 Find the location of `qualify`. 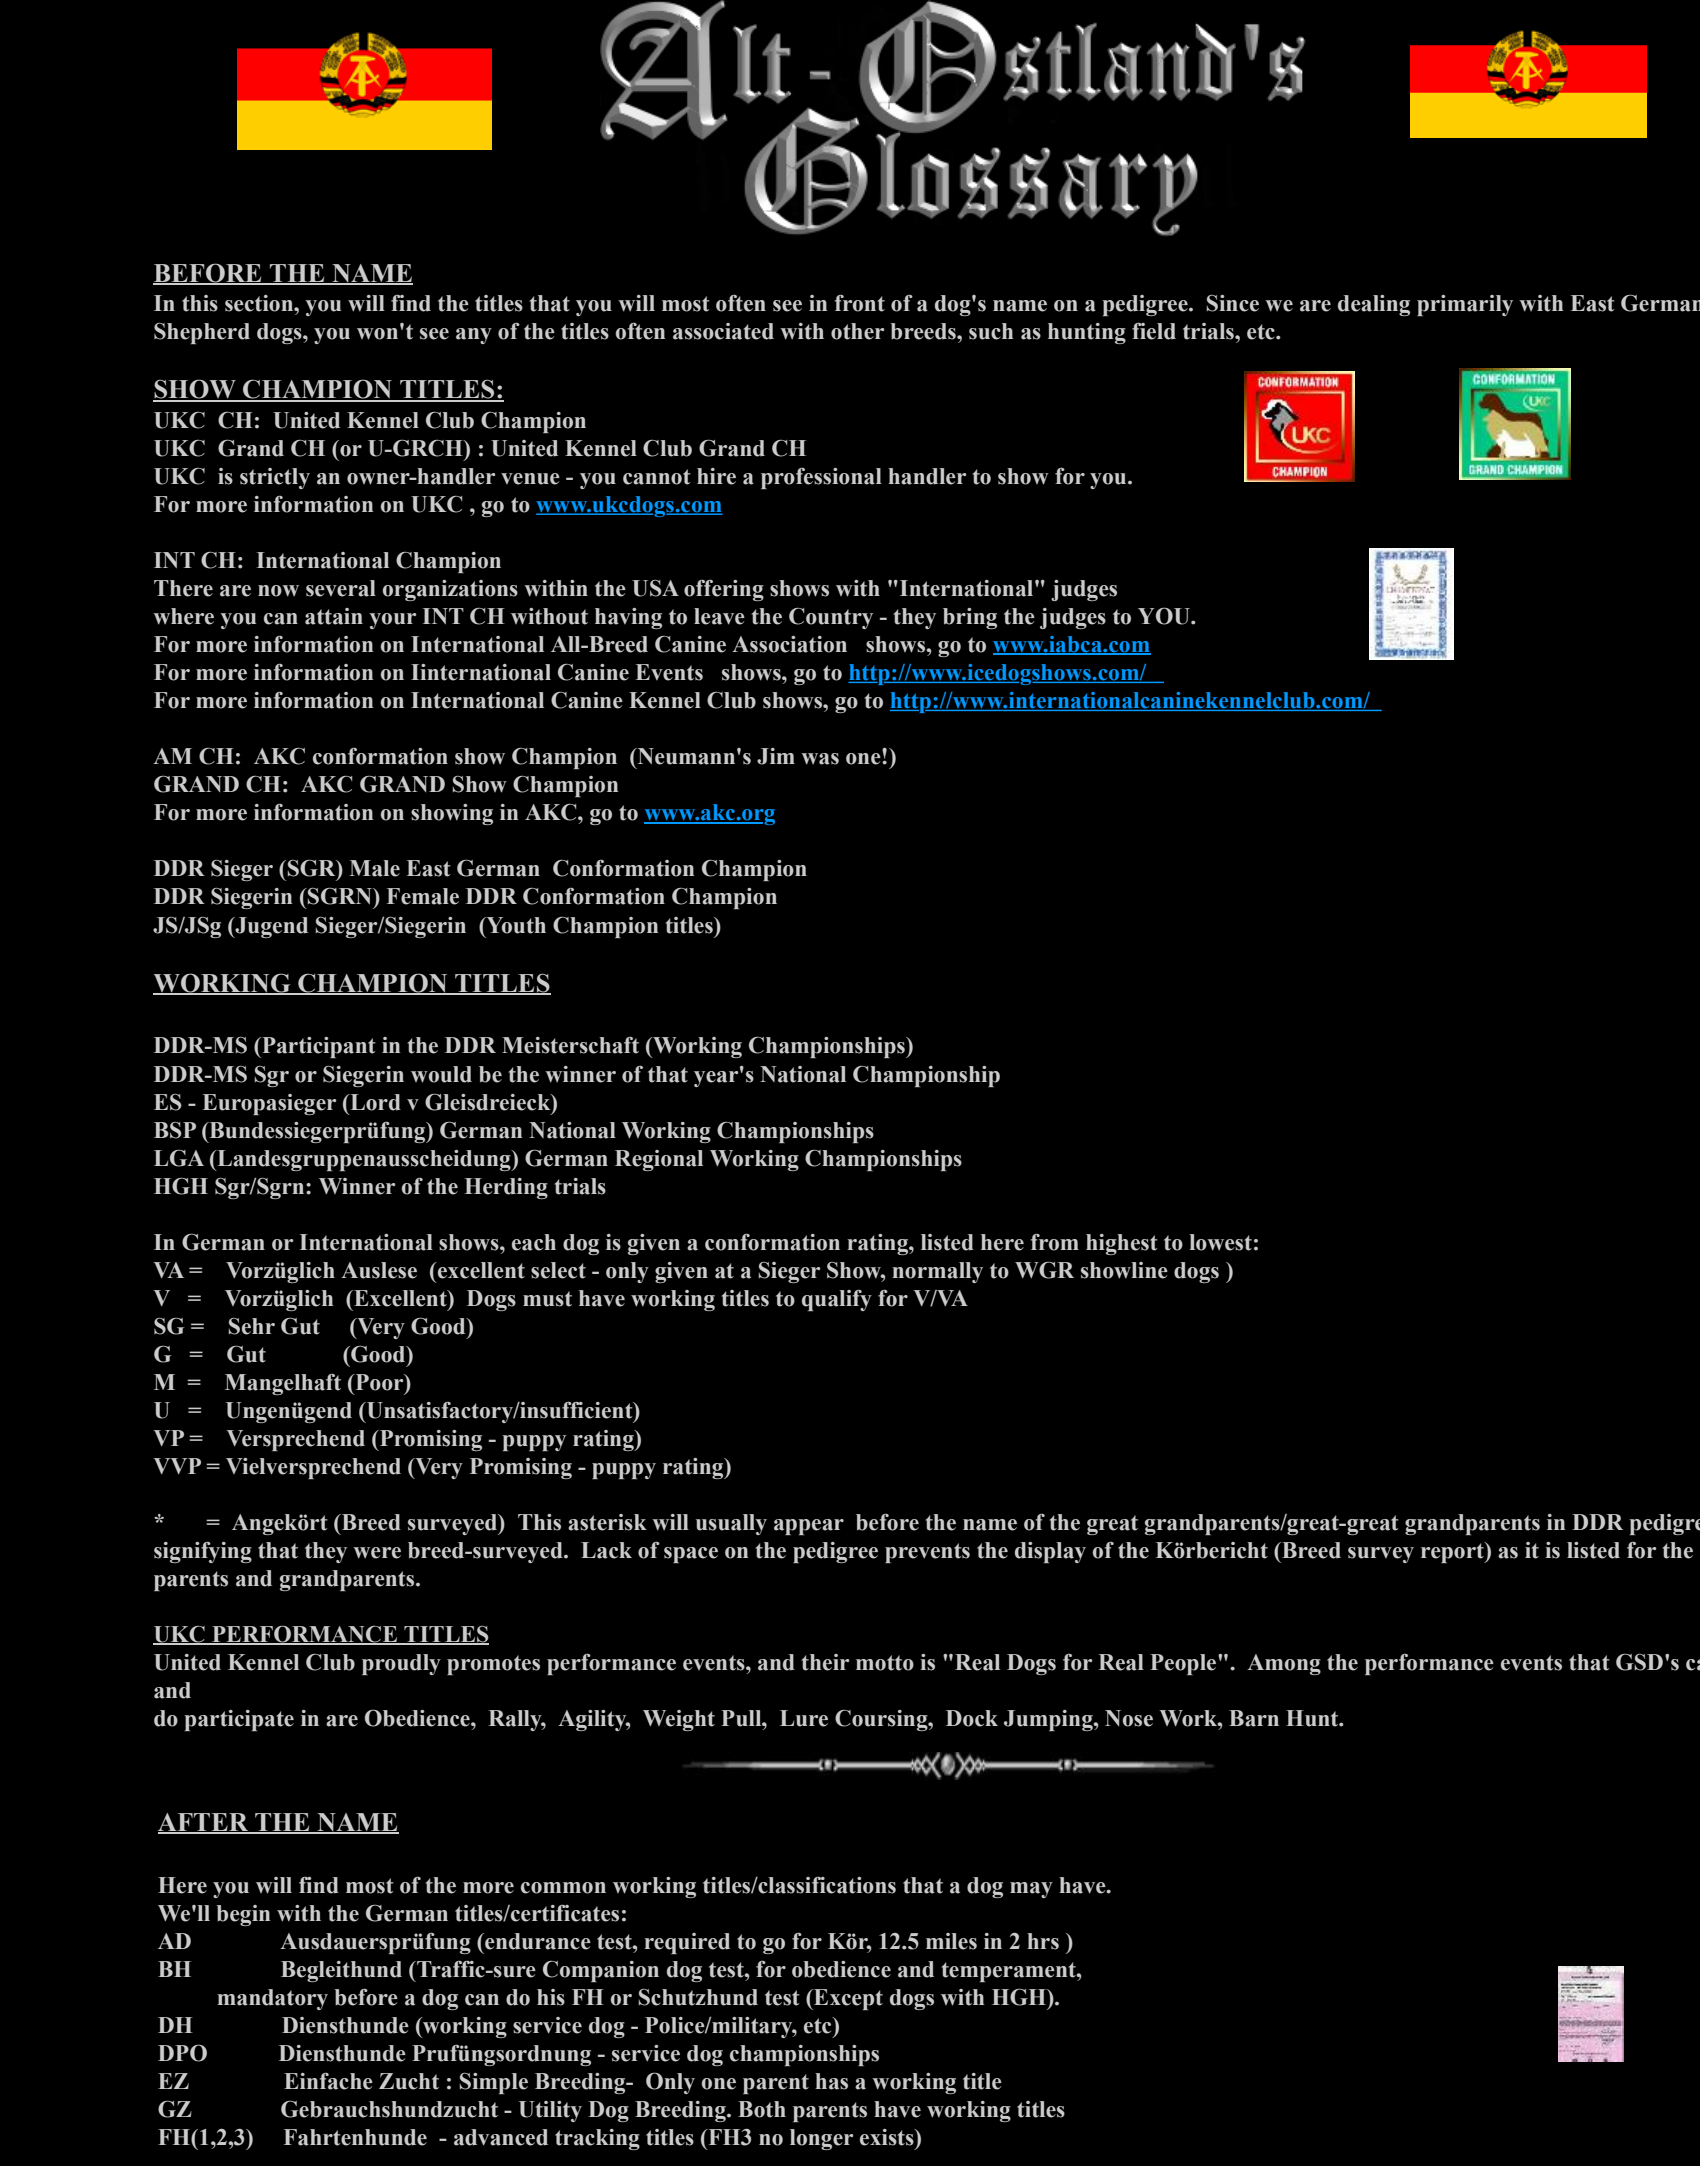

qualify is located at coordinates (837, 1300).
